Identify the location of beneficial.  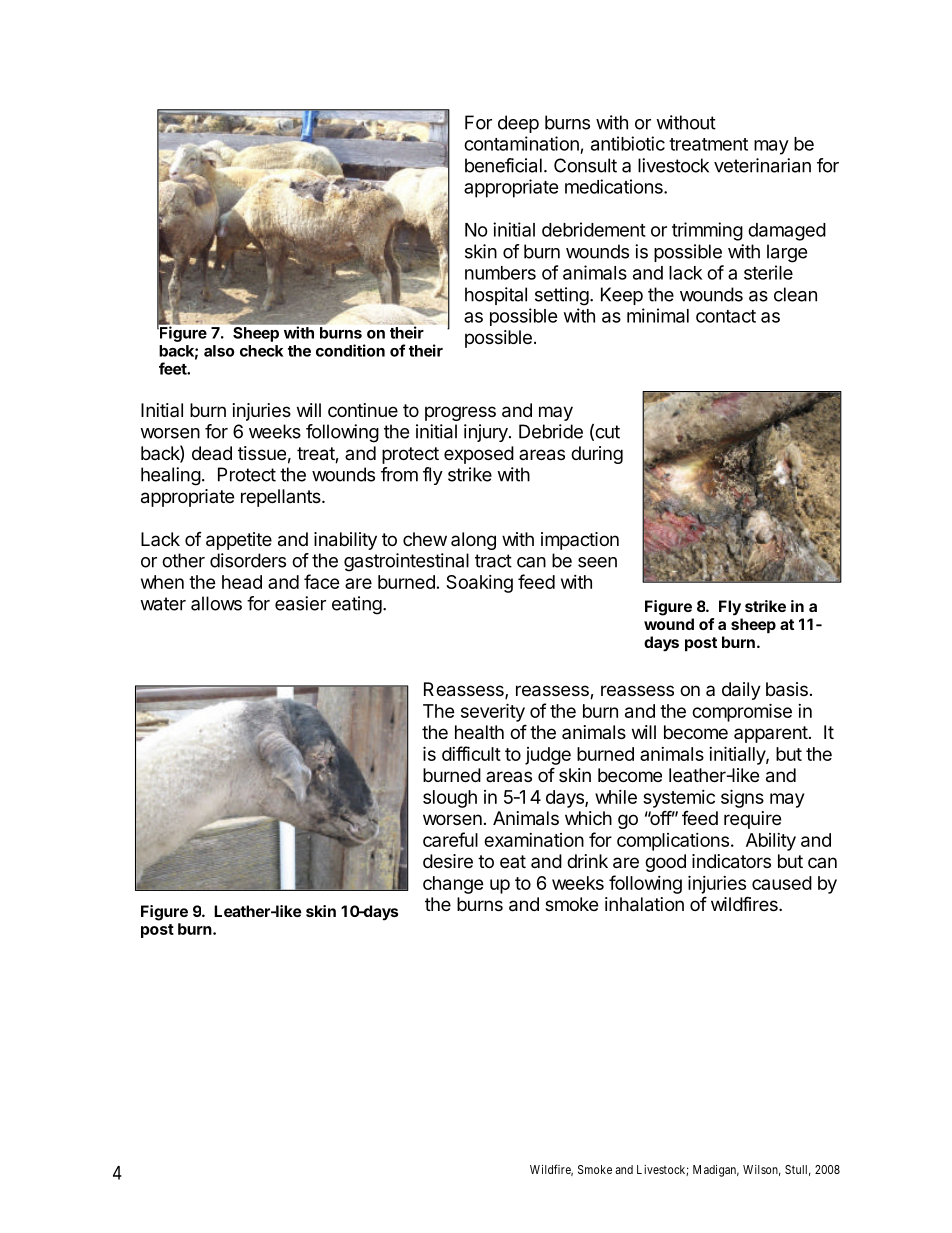
(503, 165).
